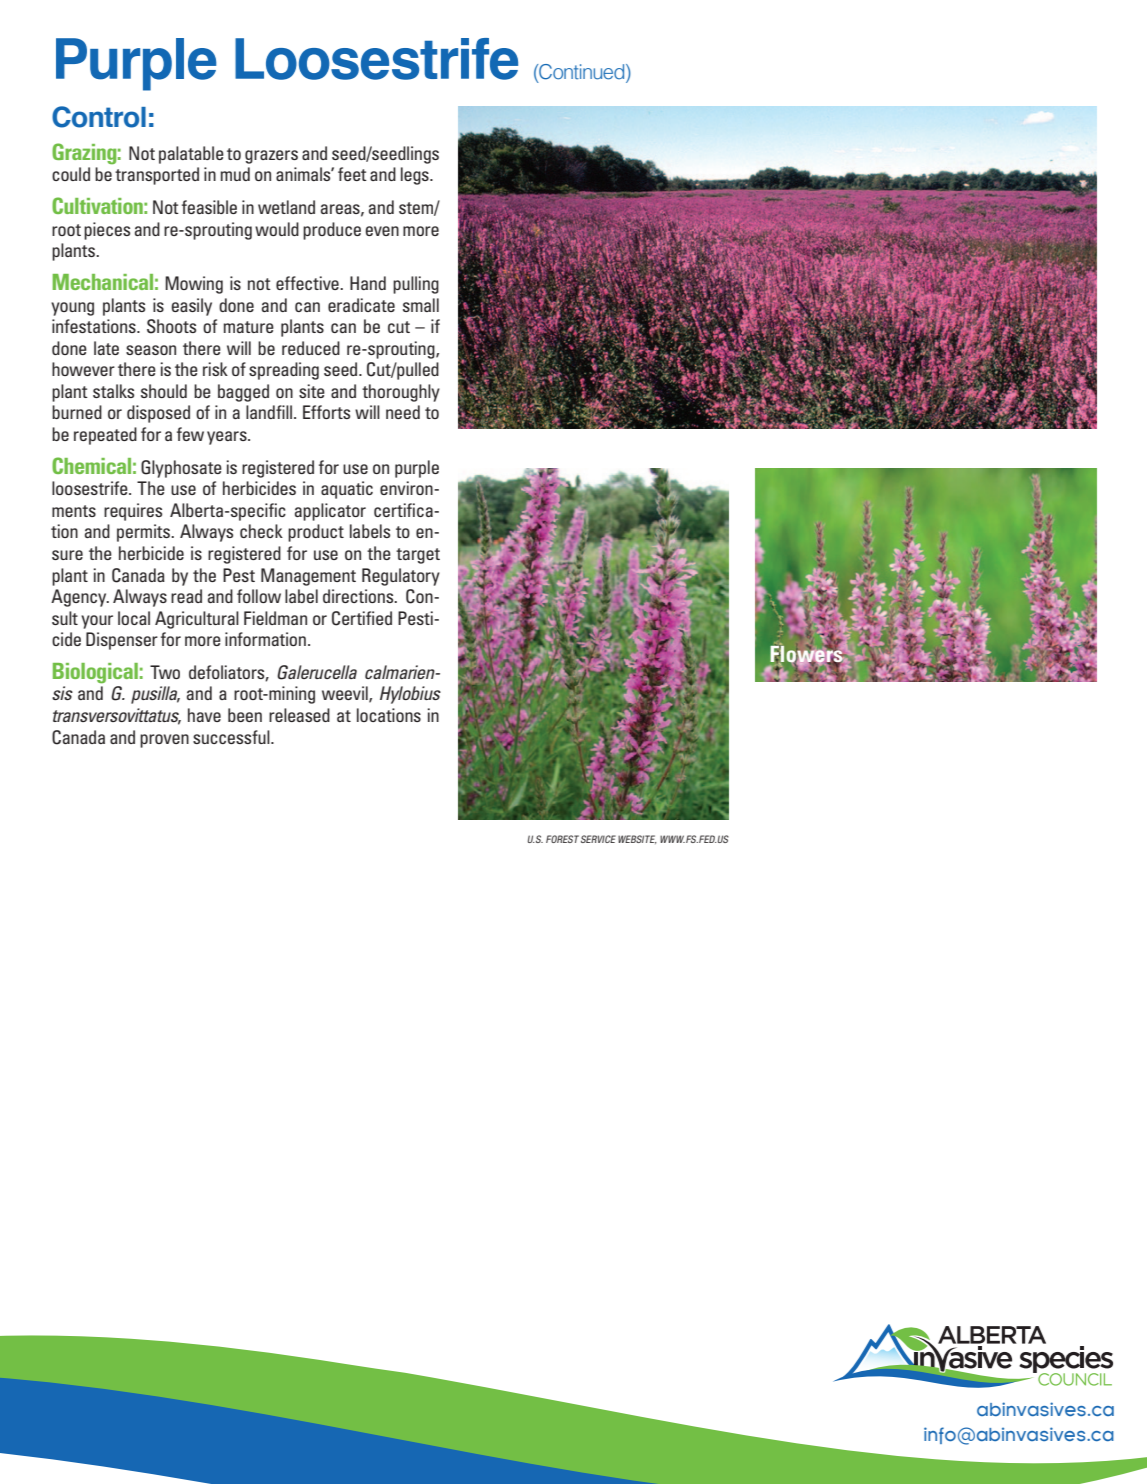 Image resolution: width=1147 pixels, height=1484 pixels. What do you see at coordinates (171, 326) in the page?
I see `Shoots` at bounding box center [171, 326].
